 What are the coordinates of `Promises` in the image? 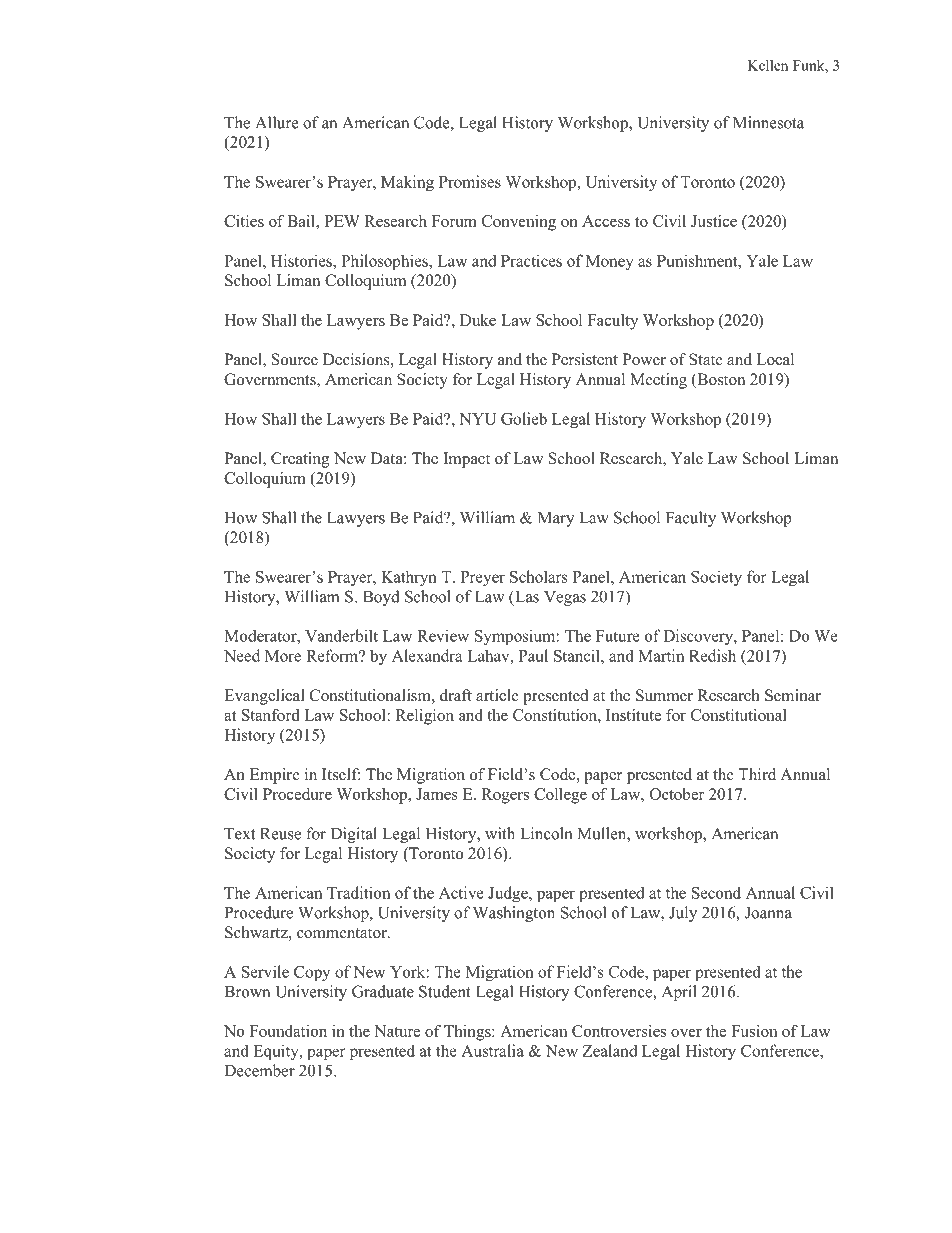 It's located at (470, 181).
